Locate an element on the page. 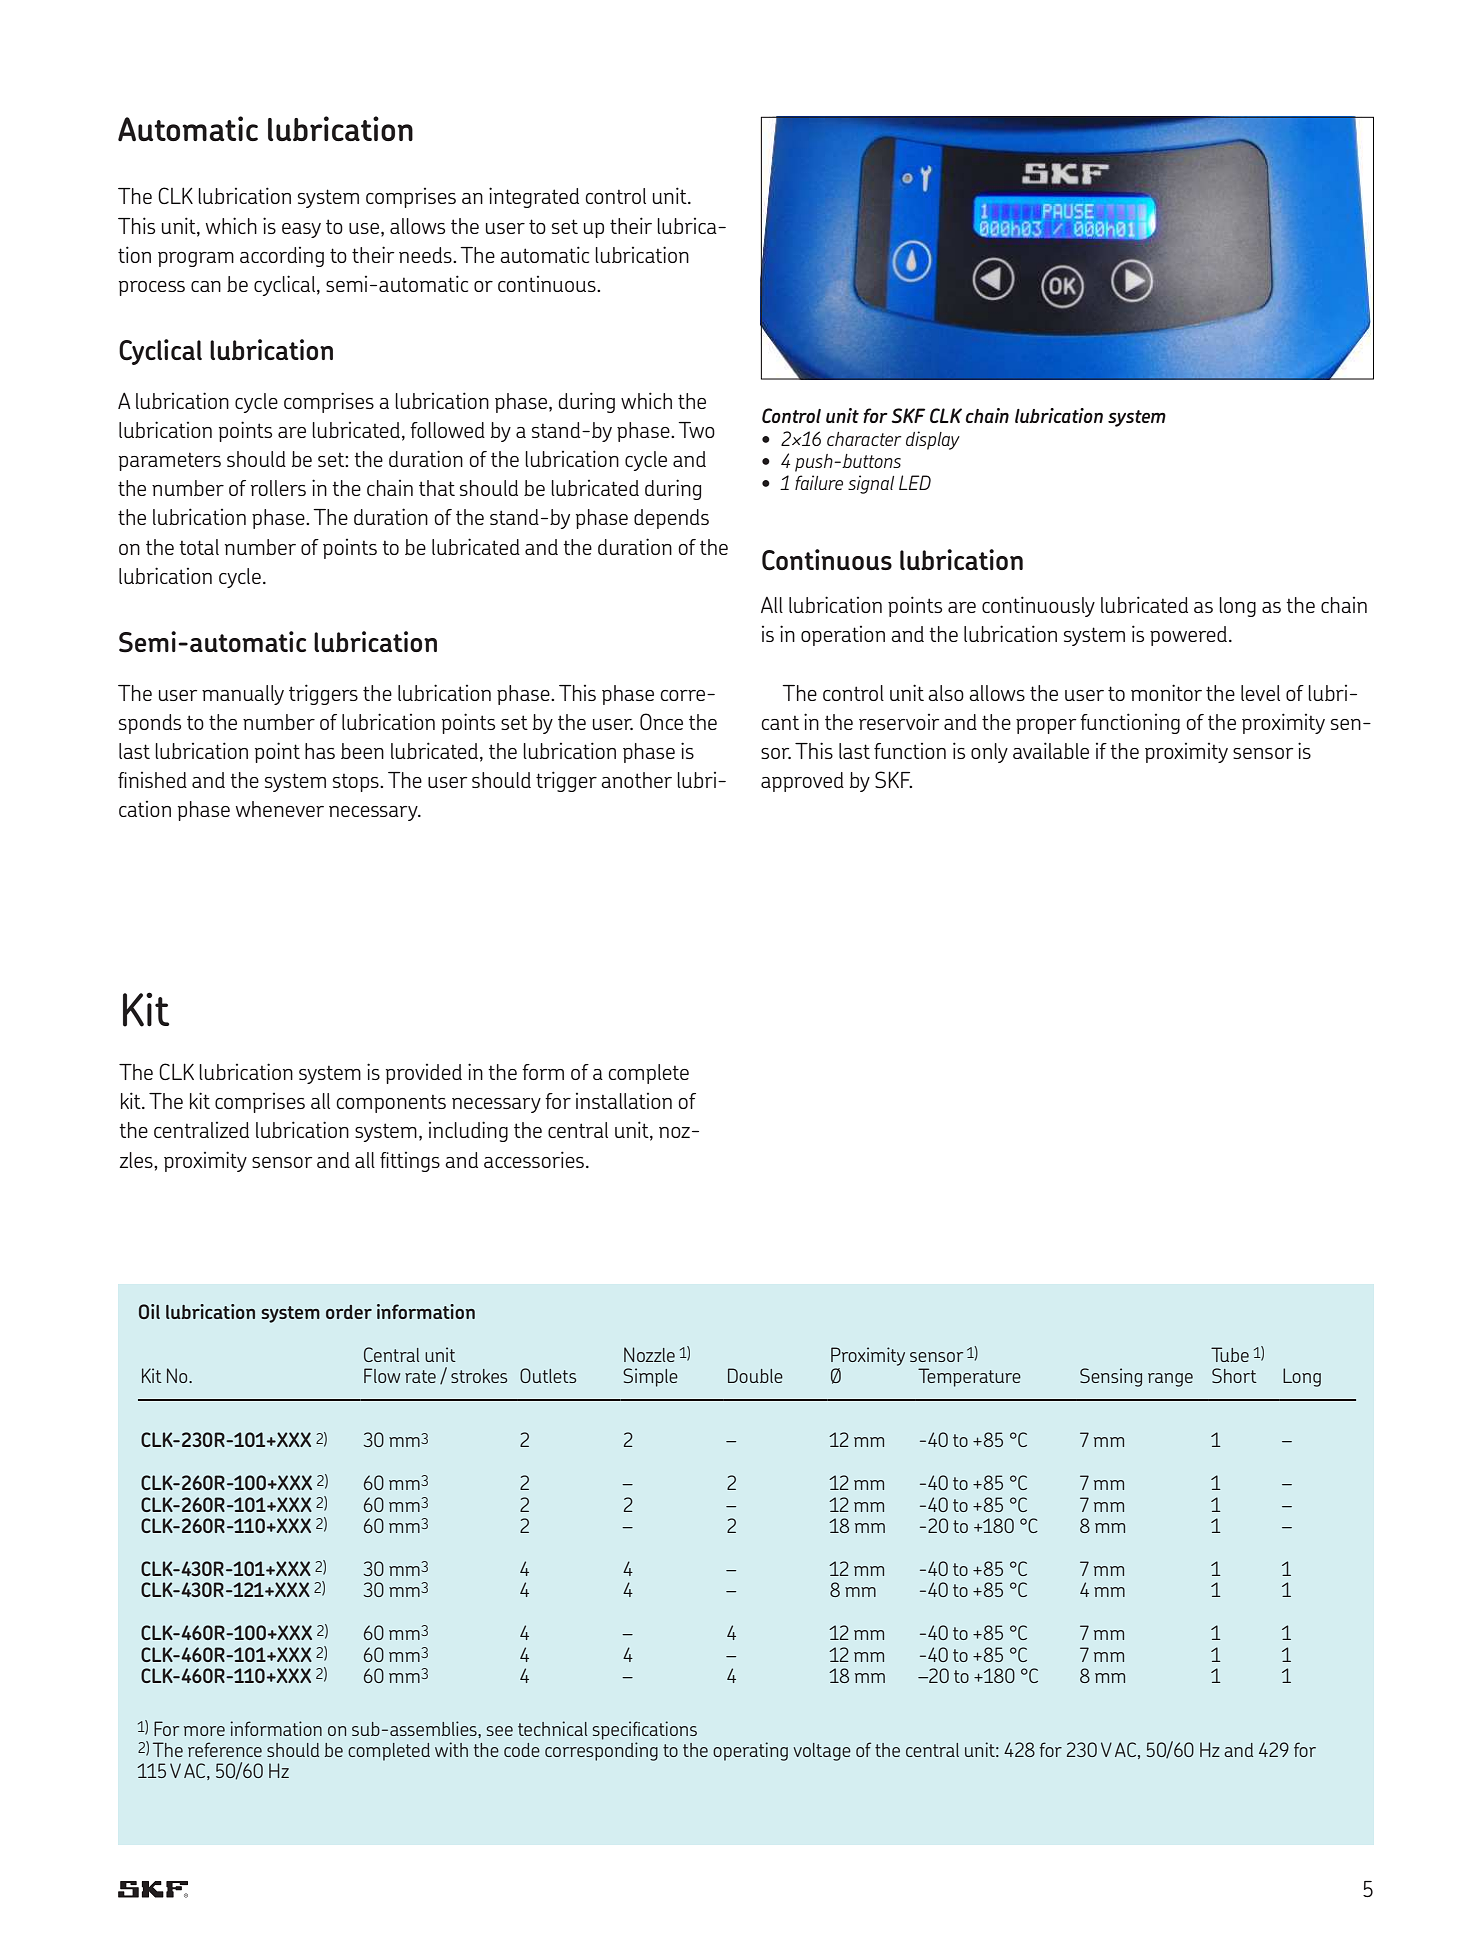  Two is located at coordinates (696, 430).
